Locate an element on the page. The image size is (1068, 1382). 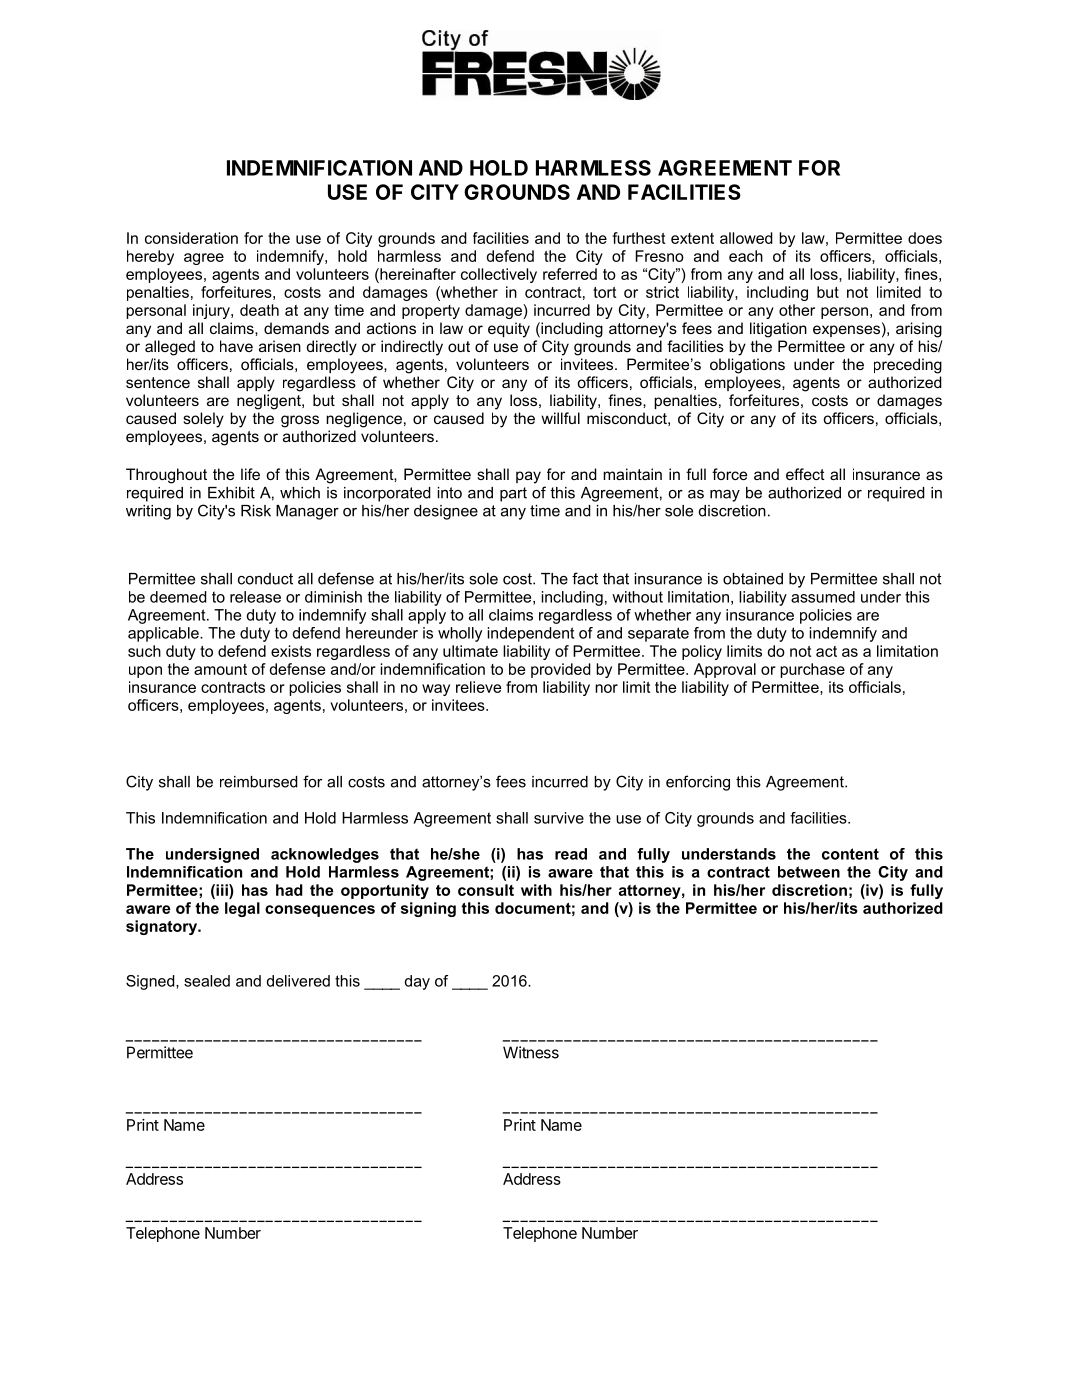
effect is located at coordinates (805, 474).
